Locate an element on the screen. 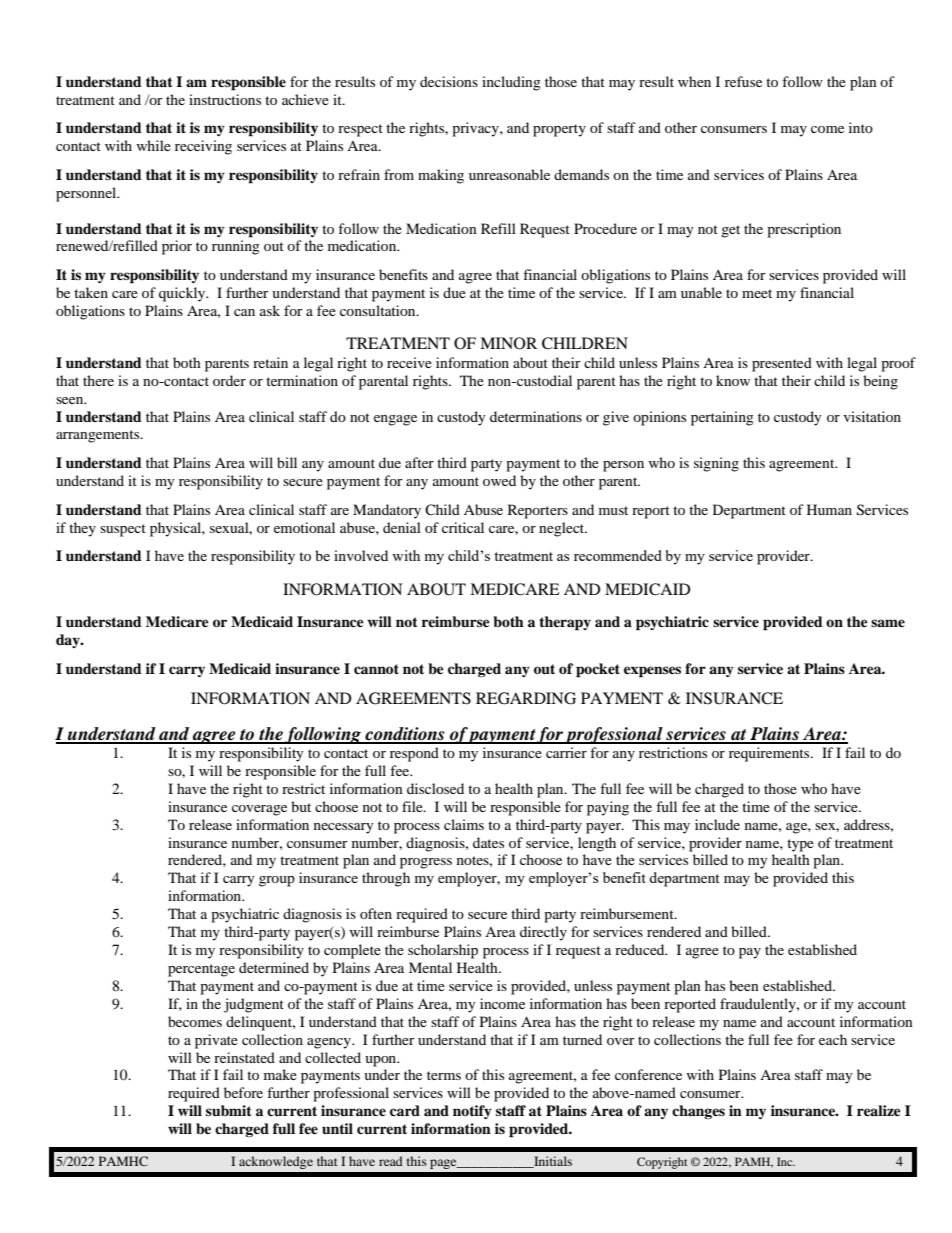 Image resolution: width=952 pixels, height=1233 pixels. suspect is located at coordinates (123, 530).
